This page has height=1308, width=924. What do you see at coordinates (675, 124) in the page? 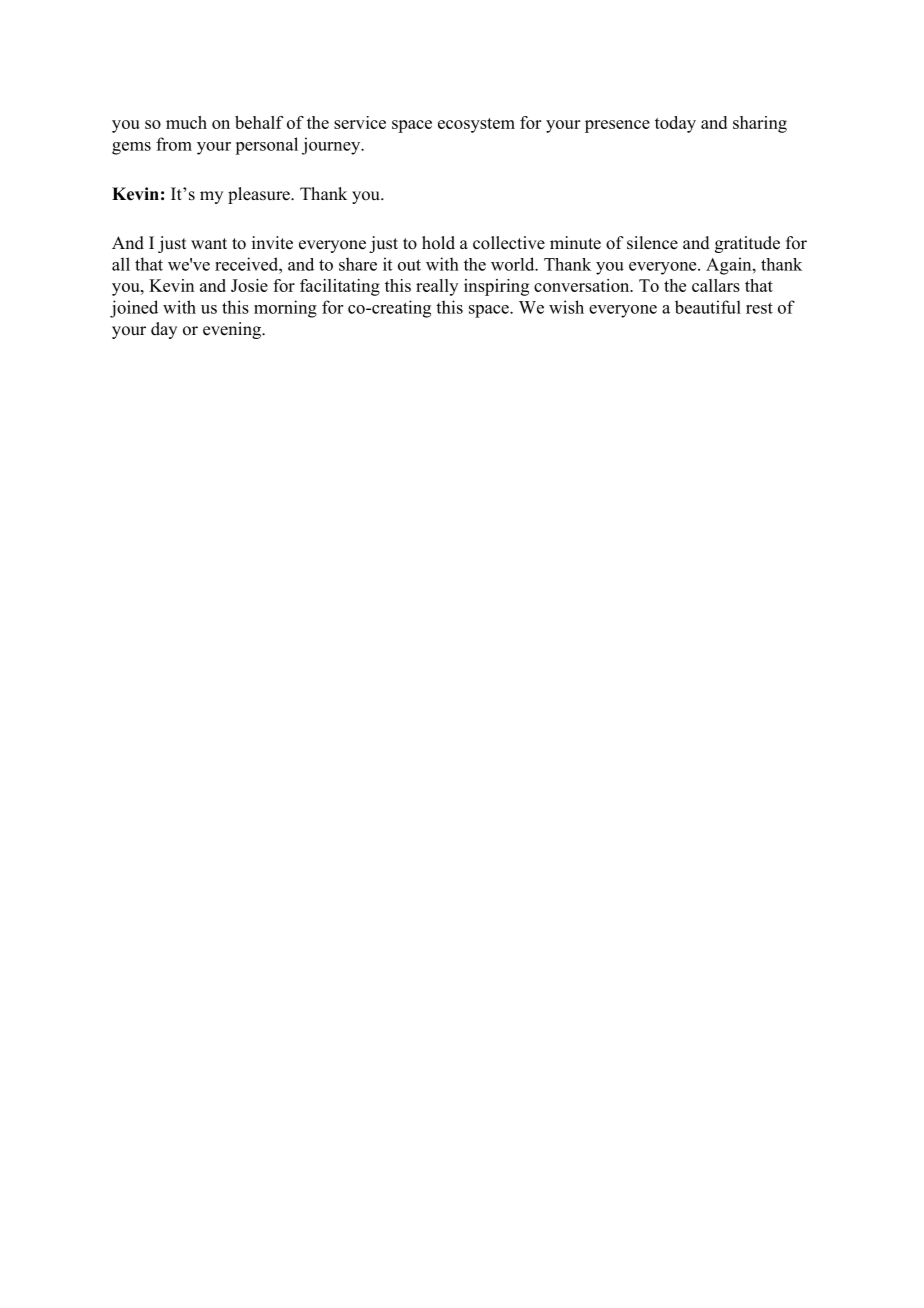
I see `today` at bounding box center [675, 124].
